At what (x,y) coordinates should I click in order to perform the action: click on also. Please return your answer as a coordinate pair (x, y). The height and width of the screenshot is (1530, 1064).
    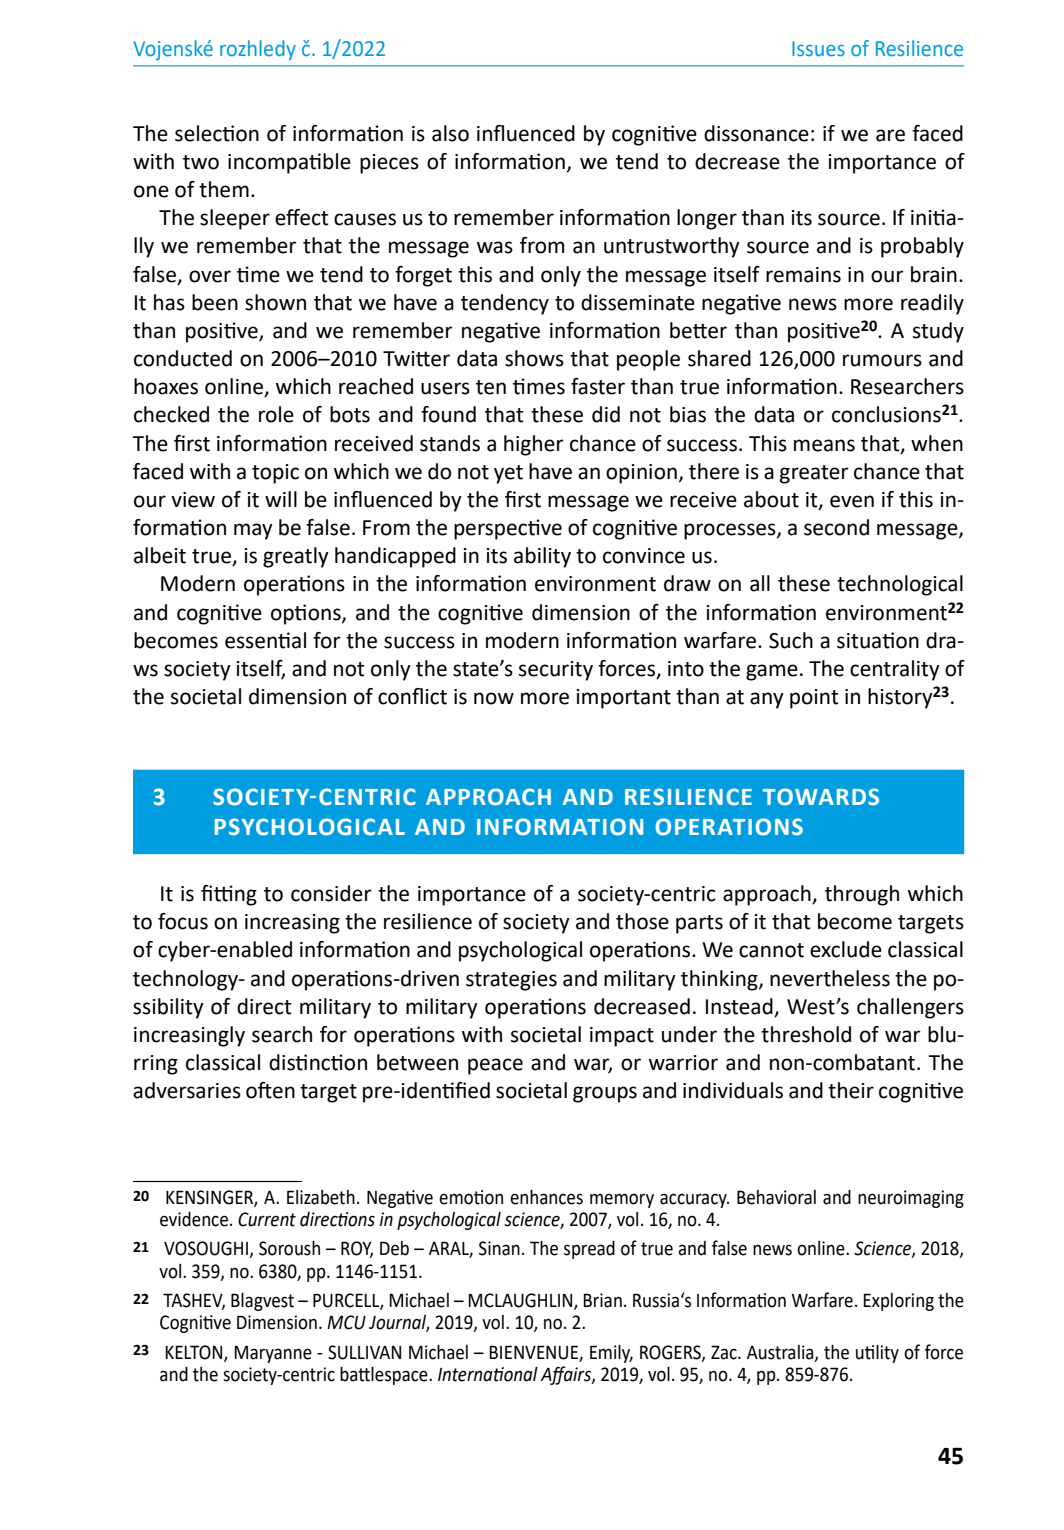
    Looking at the image, I should click on (450, 133).
